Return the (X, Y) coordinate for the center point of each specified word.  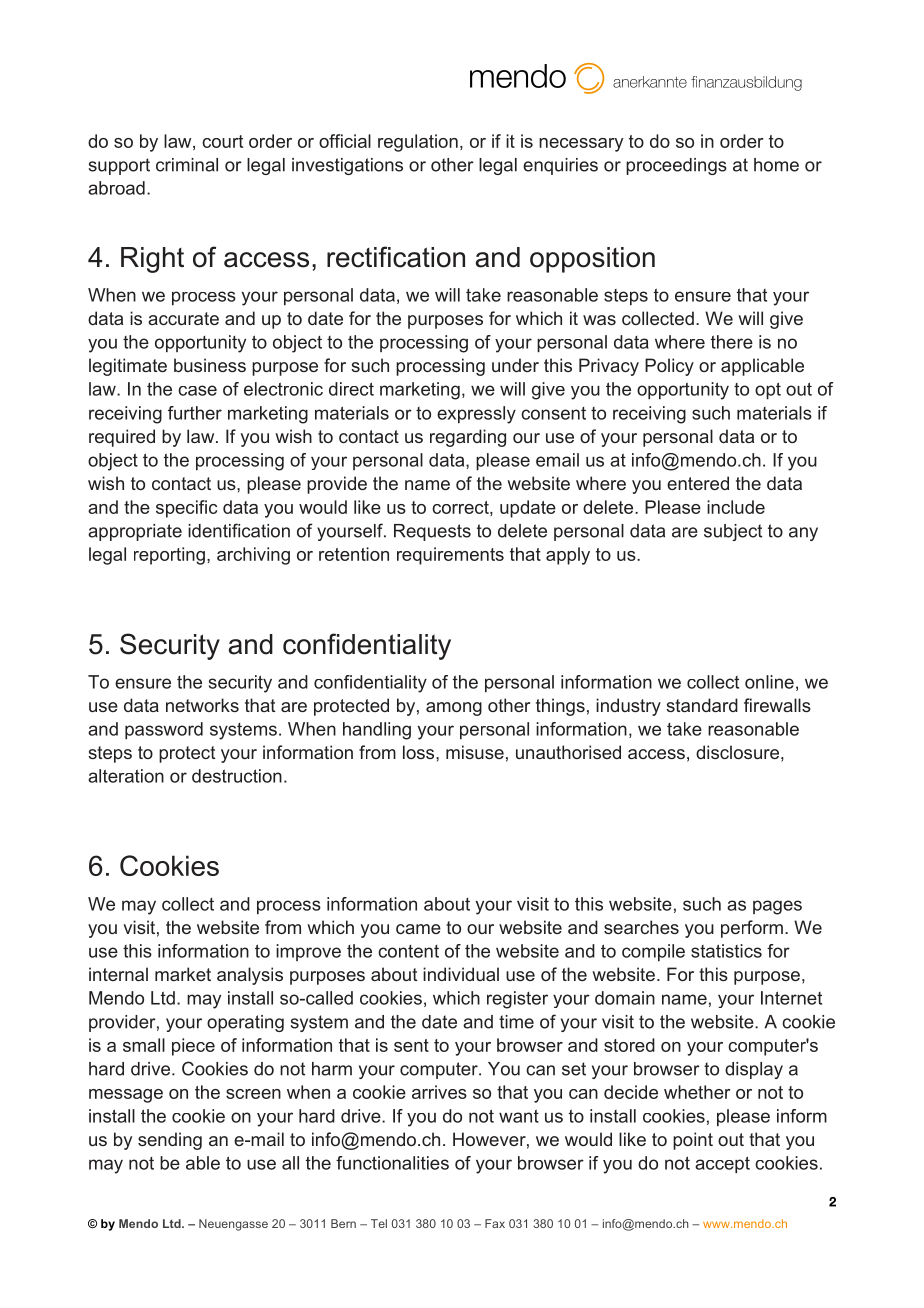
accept (722, 1164)
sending (170, 1141)
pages (777, 907)
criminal (187, 165)
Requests (432, 532)
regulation (418, 143)
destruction (237, 776)
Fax (495, 1223)
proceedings (676, 166)
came (418, 929)
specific (186, 509)
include (736, 507)
